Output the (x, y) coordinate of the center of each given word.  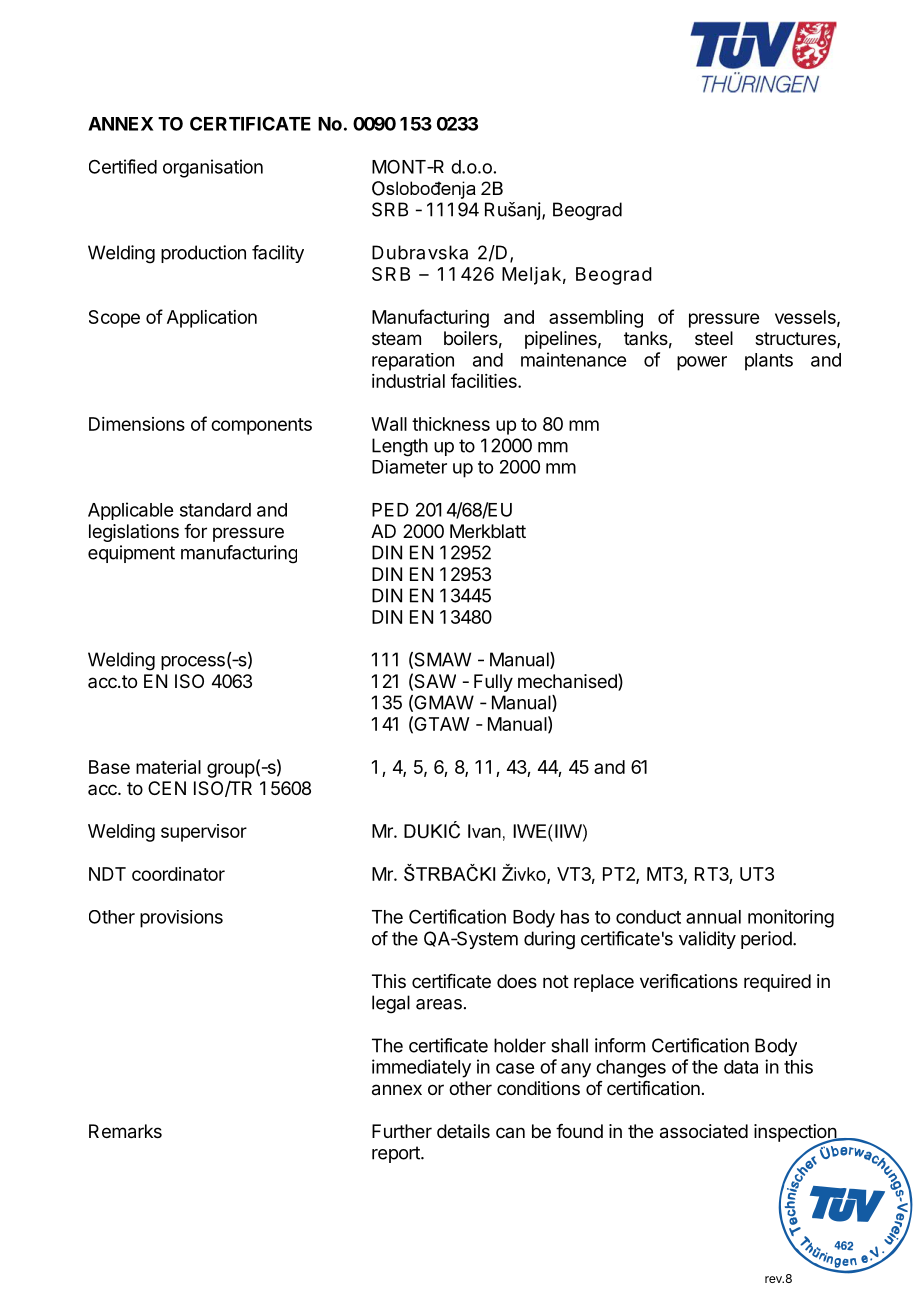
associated (704, 1131)
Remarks (125, 1131)
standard (215, 510)
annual (713, 917)
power (702, 363)
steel (714, 338)
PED (390, 510)
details (463, 1131)
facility (278, 254)
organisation (213, 168)
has (575, 917)
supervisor (204, 833)
